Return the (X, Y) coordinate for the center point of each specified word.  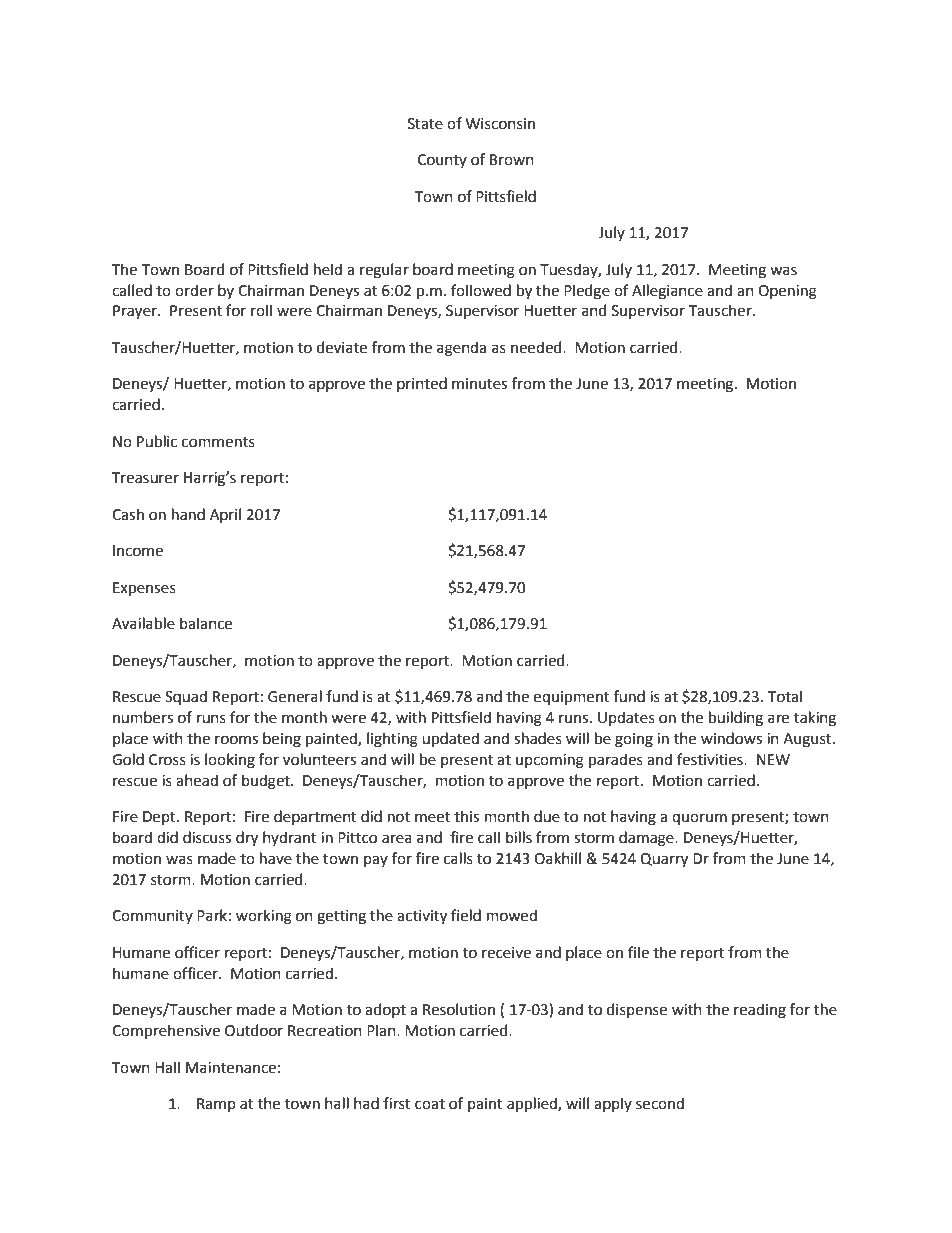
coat (430, 1104)
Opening (787, 292)
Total (785, 696)
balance (206, 623)
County (442, 161)
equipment (572, 698)
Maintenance (231, 1068)
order (194, 290)
